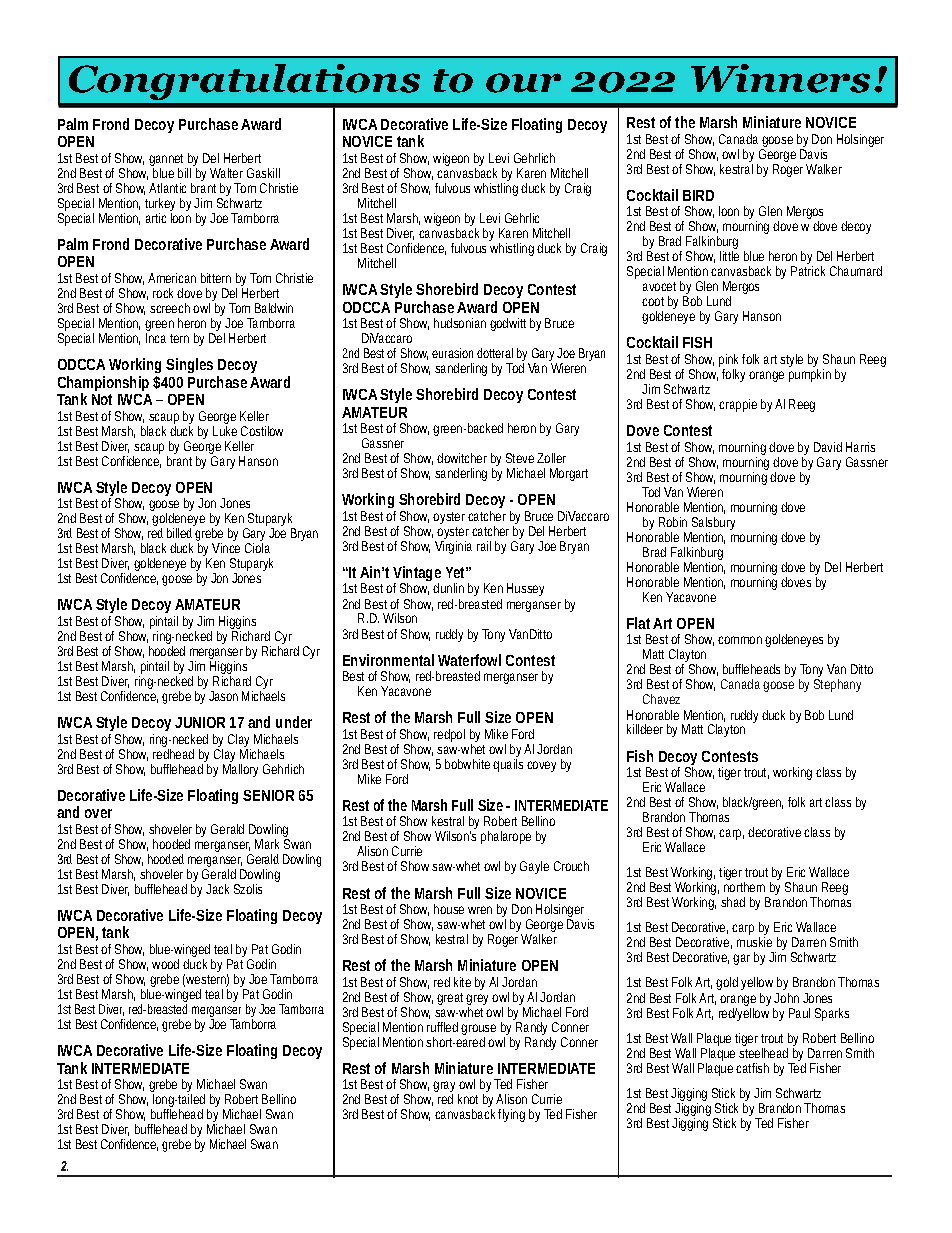  I want to click on Winners, so click(780, 78).
